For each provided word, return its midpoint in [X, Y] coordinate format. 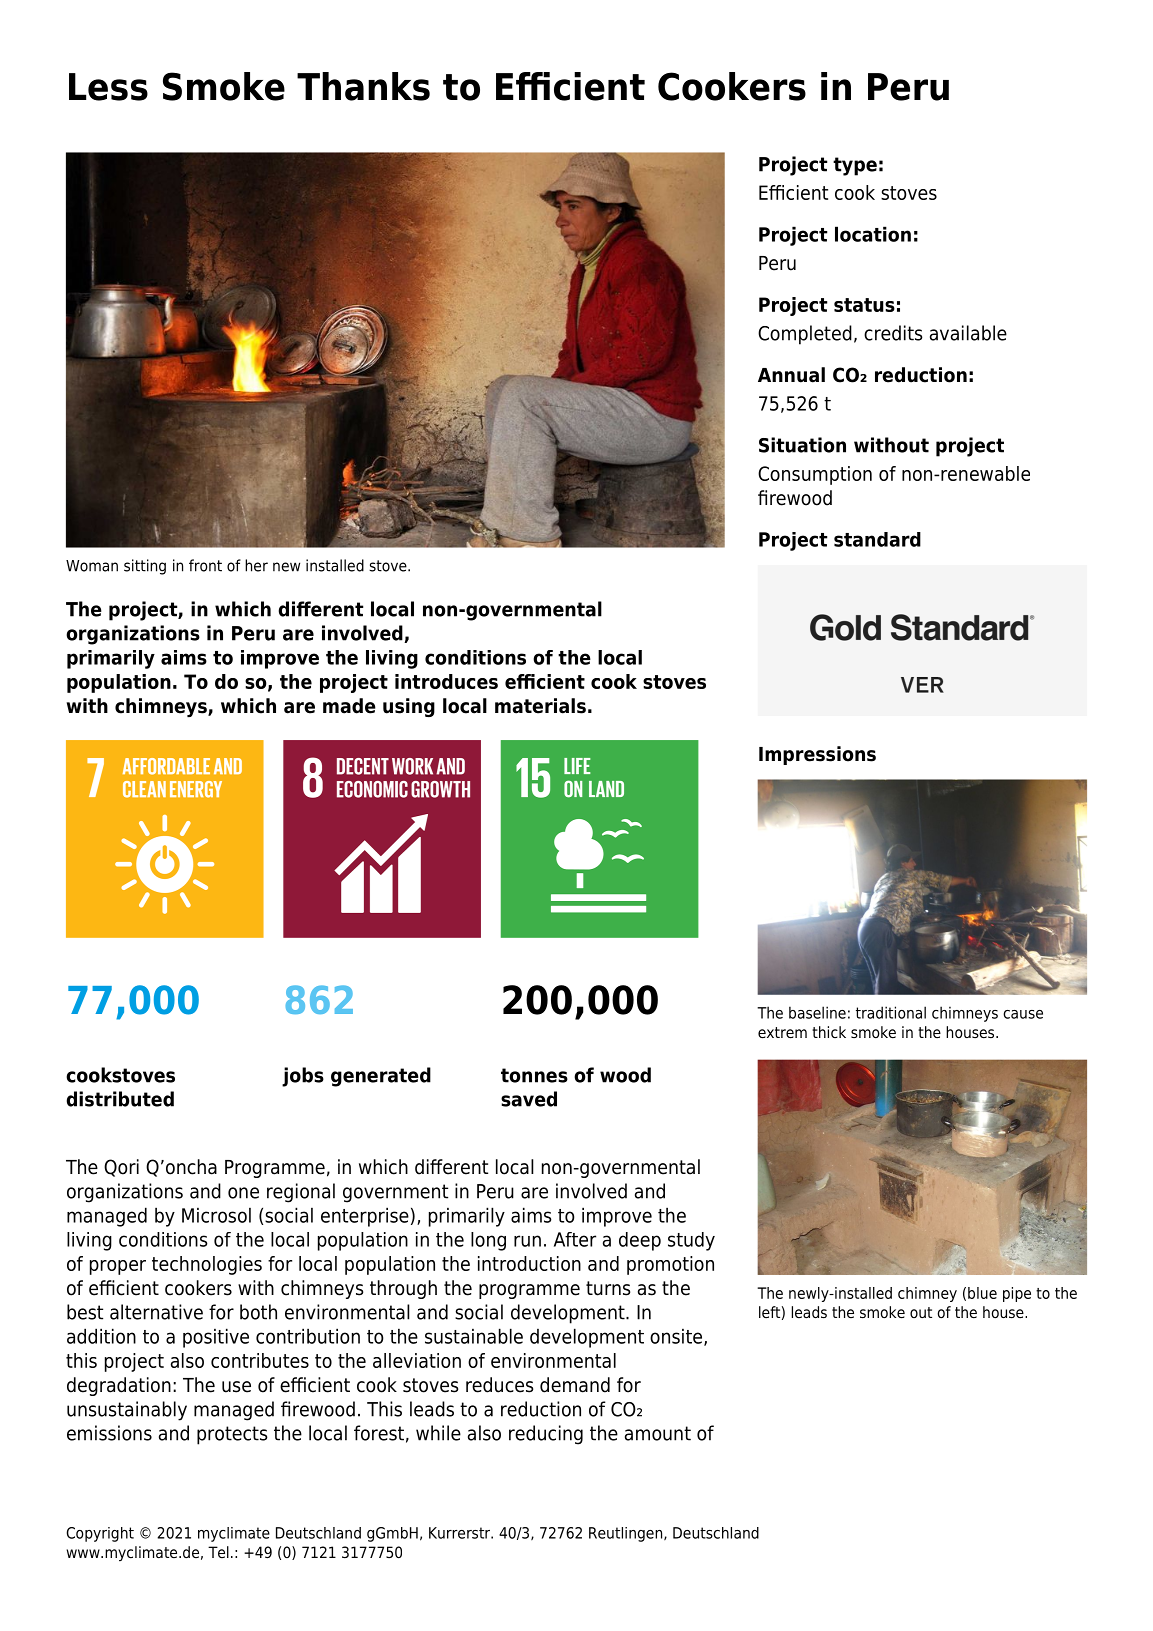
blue [982, 1293]
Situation [802, 445]
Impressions [817, 755]
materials [540, 706]
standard [877, 539]
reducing [546, 1435]
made [349, 706]
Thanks [363, 86]
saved [529, 1099]
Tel [218, 1552]
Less [108, 87]
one [243, 1193]
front [205, 565]
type [855, 166]
